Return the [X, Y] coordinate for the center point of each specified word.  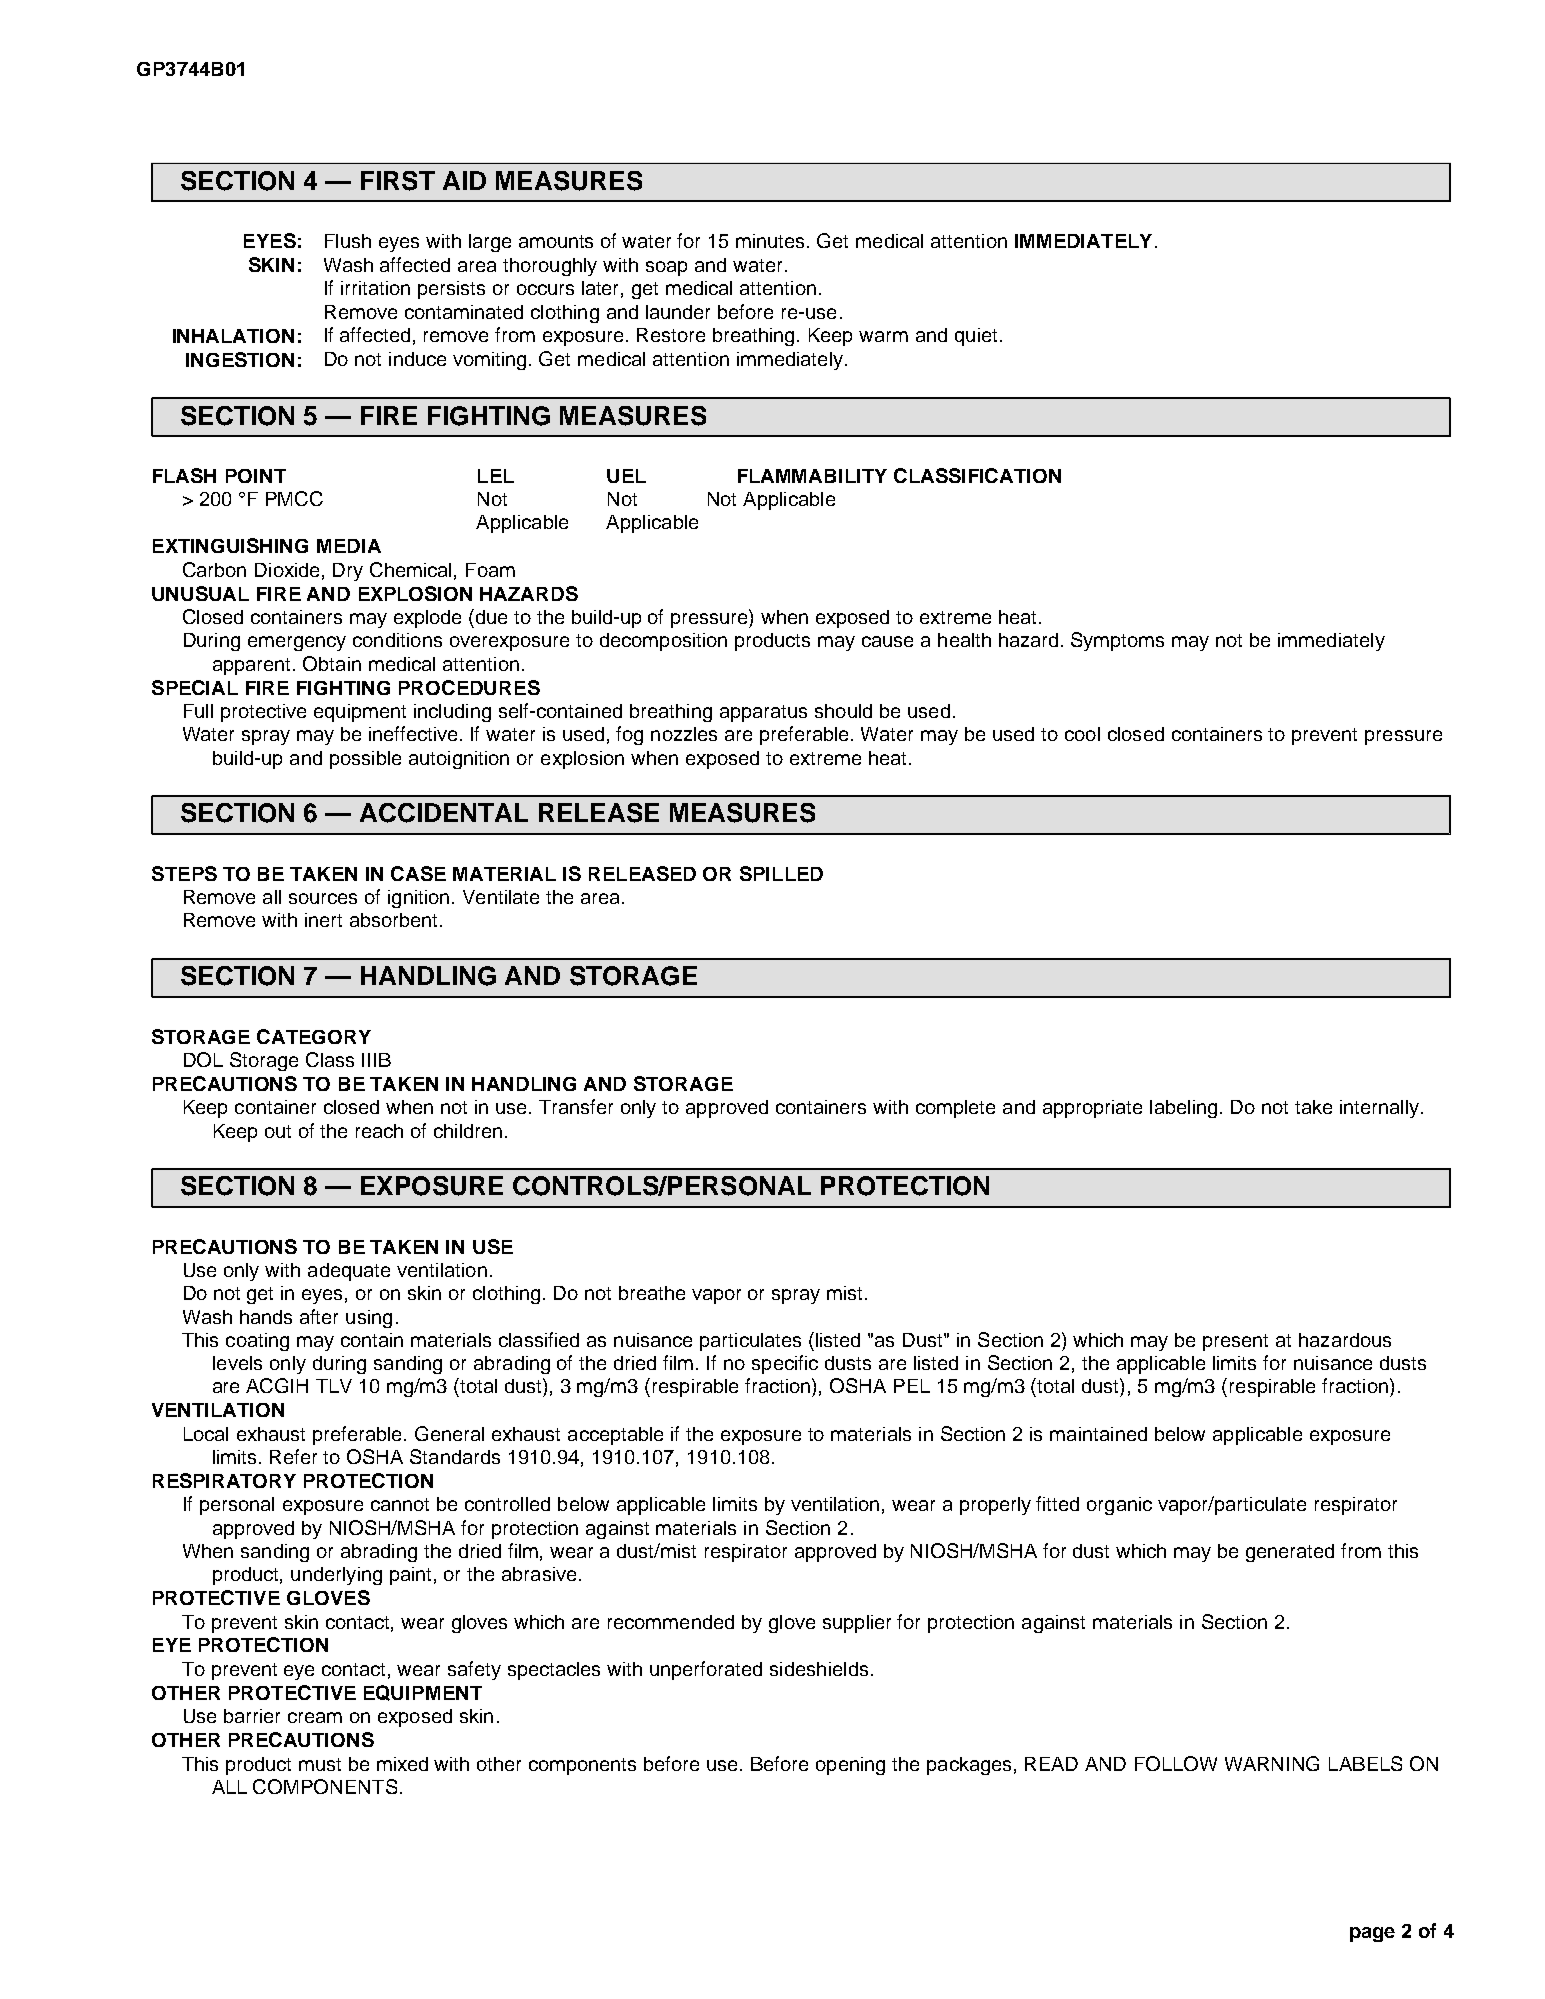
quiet [976, 337]
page [1372, 1934]
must [320, 1764]
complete [955, 1109]
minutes [772, 241]
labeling [1183, 1109]
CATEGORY [314, 1036]
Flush [348, 241]
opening [850, 1766]
